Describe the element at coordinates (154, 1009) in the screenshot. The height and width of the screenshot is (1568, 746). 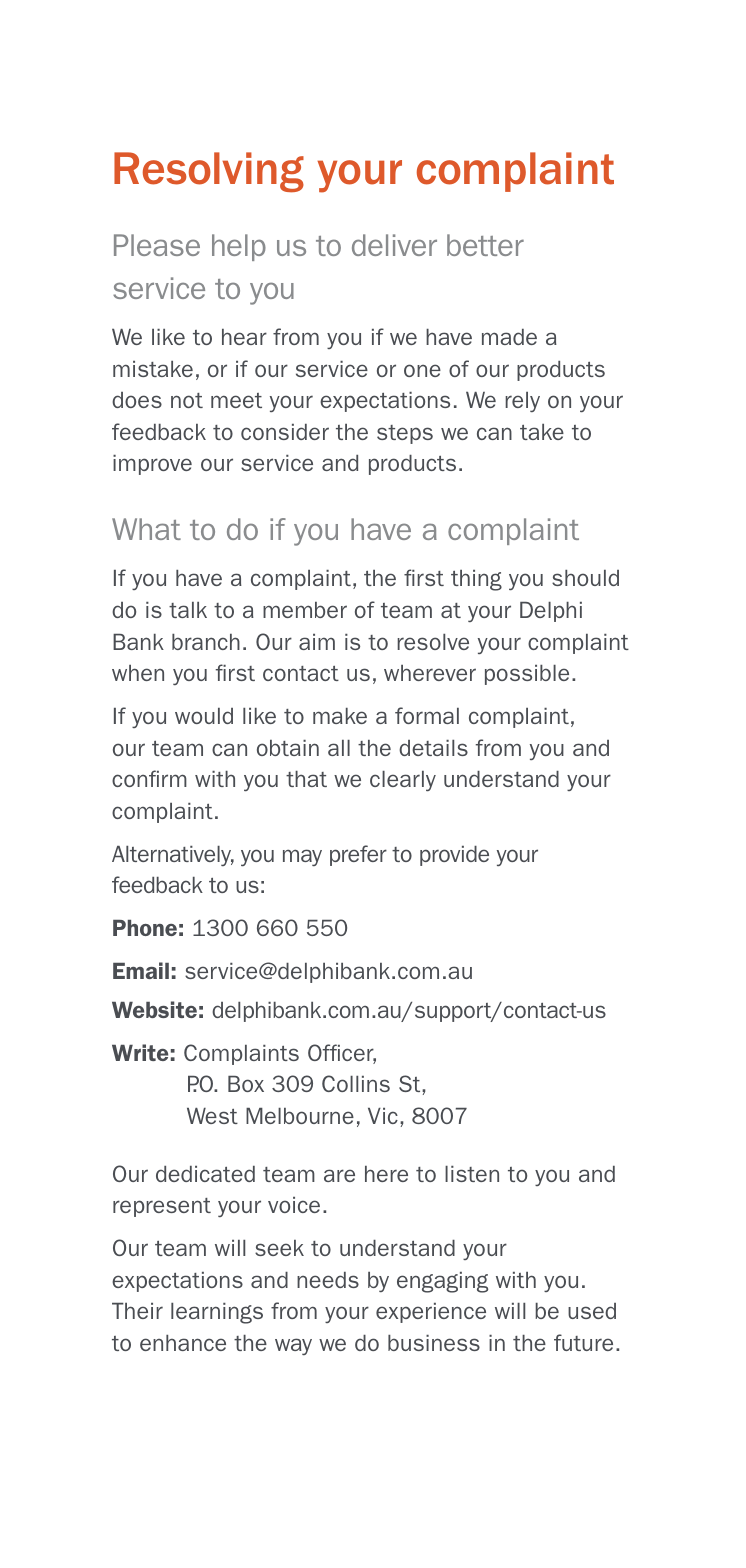
I see `Website` at that location.
